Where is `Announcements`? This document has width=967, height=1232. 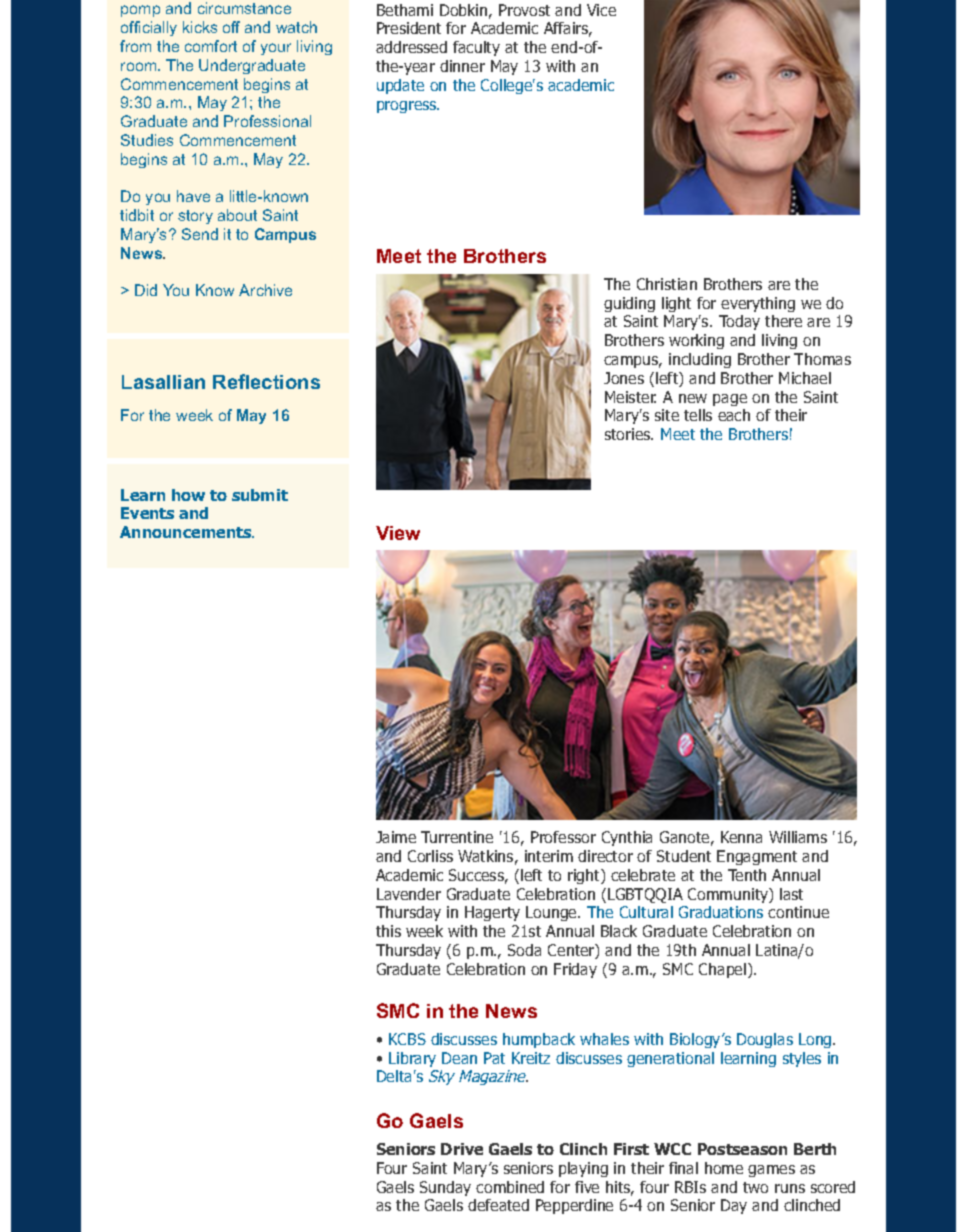 Announcements is located at coordinates (187, 532).
